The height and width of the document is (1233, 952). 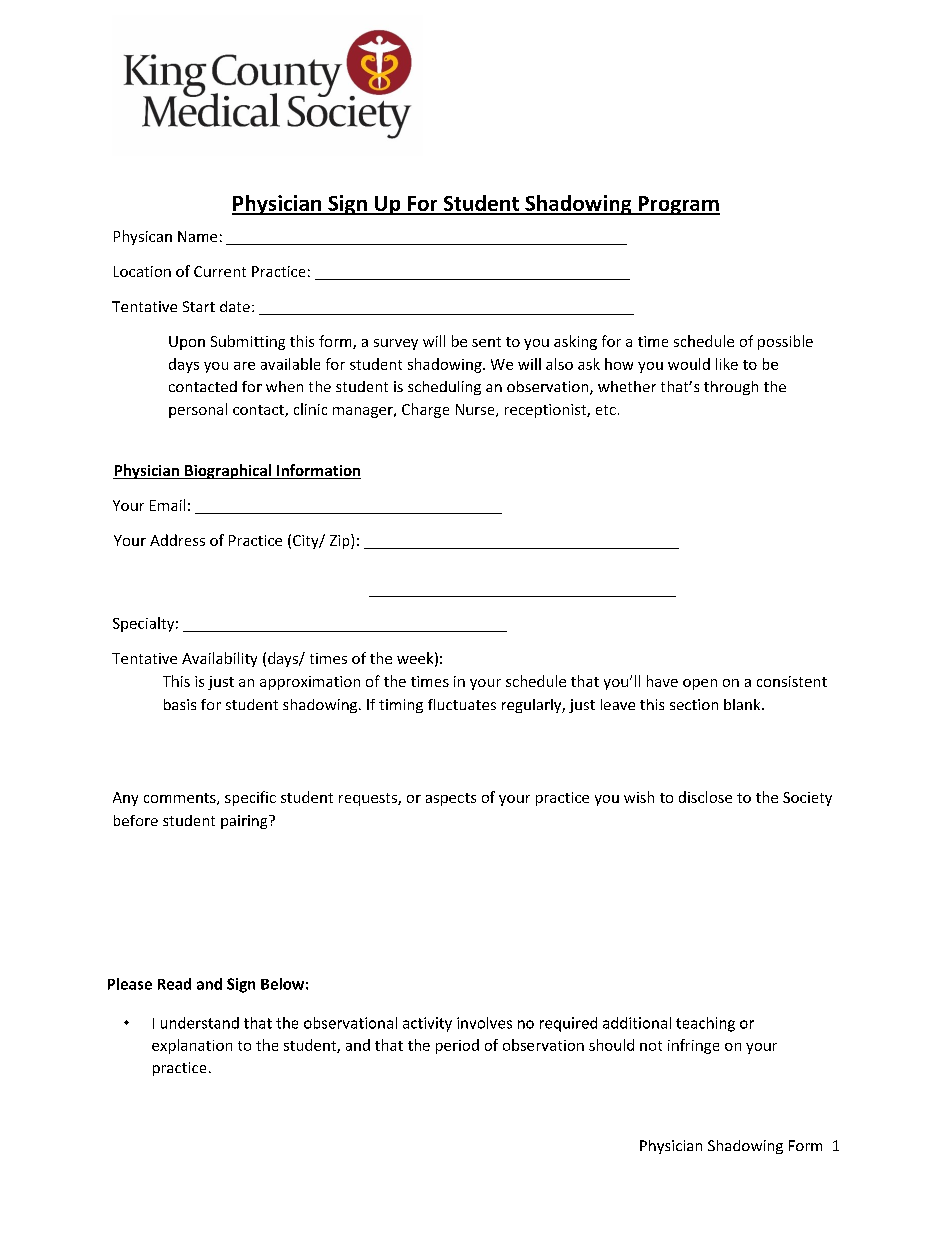 I want to click on Nurse, so click(x=476, y=410).
